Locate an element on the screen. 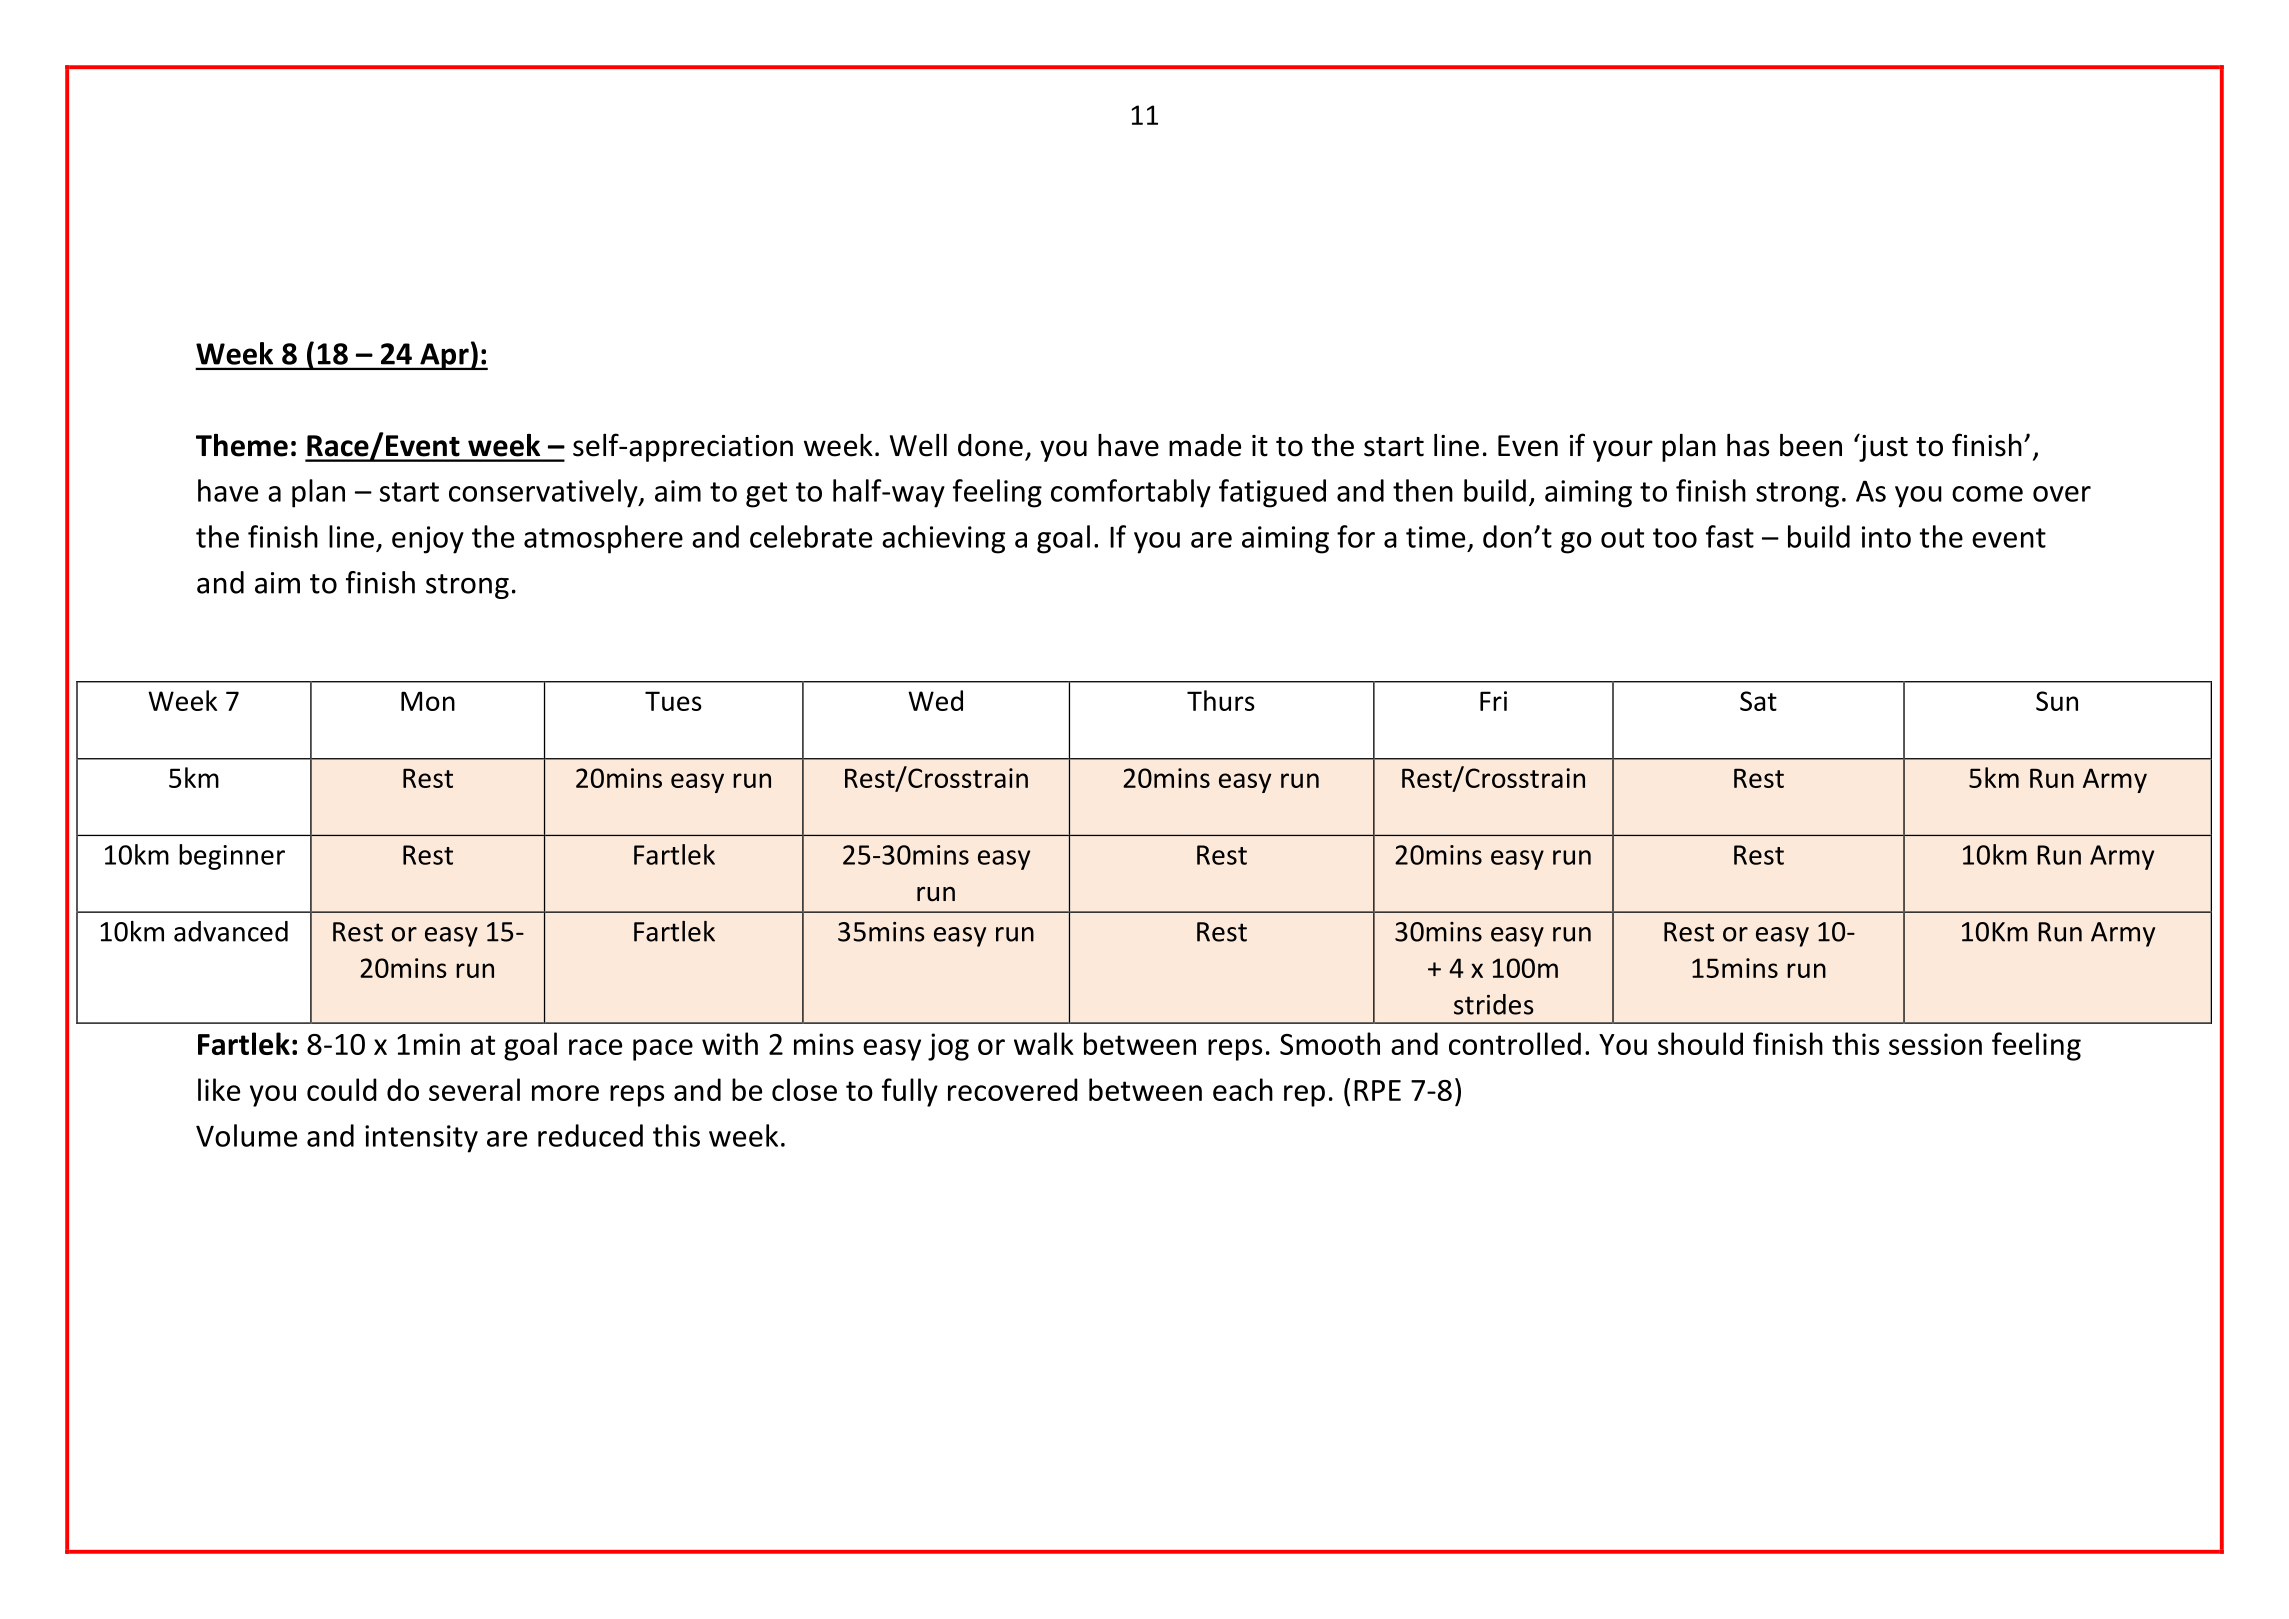 The image size is (2289, 1619). advanced is located at coordinates (231, 931).
